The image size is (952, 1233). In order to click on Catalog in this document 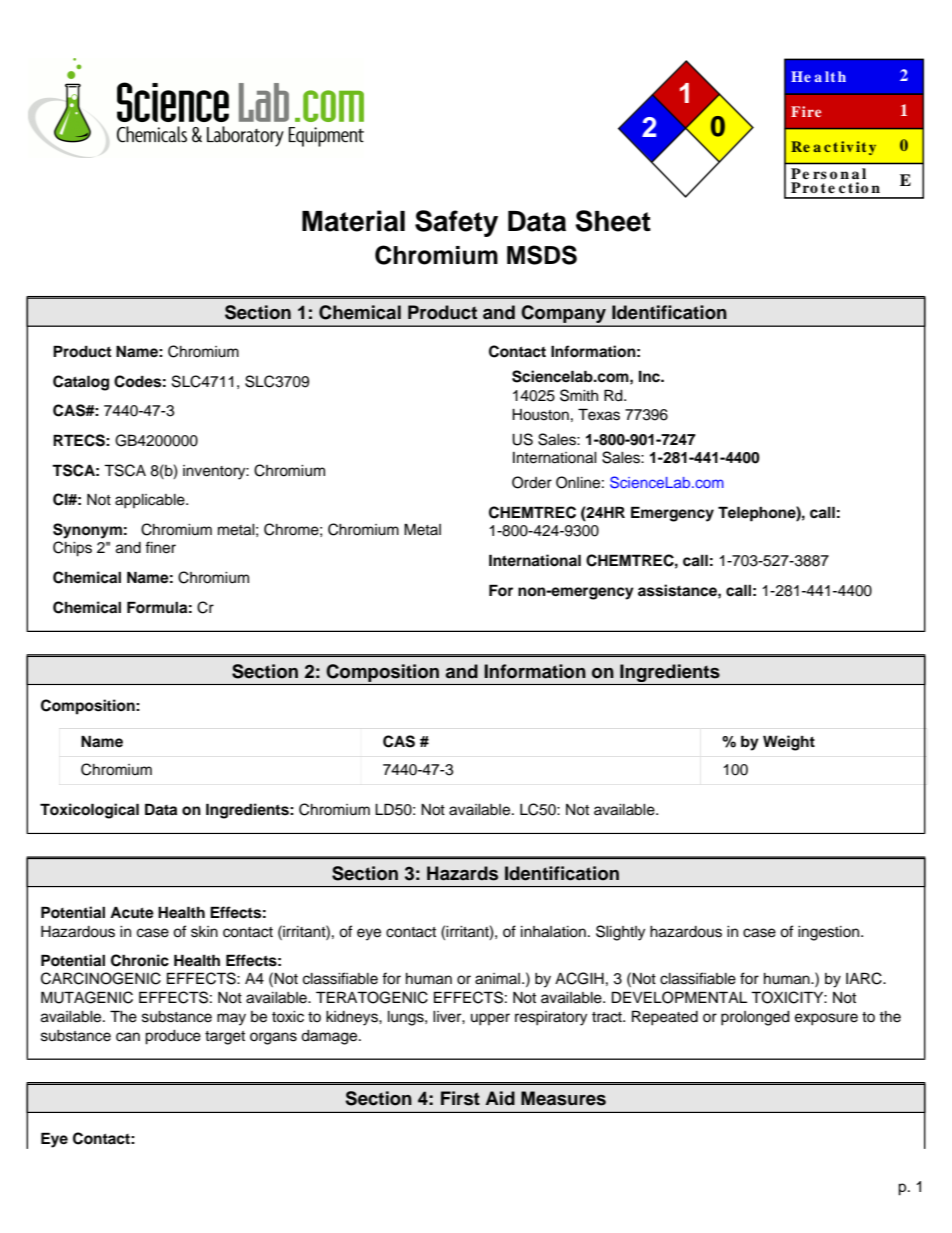, I will do `click(81, 383)`.
